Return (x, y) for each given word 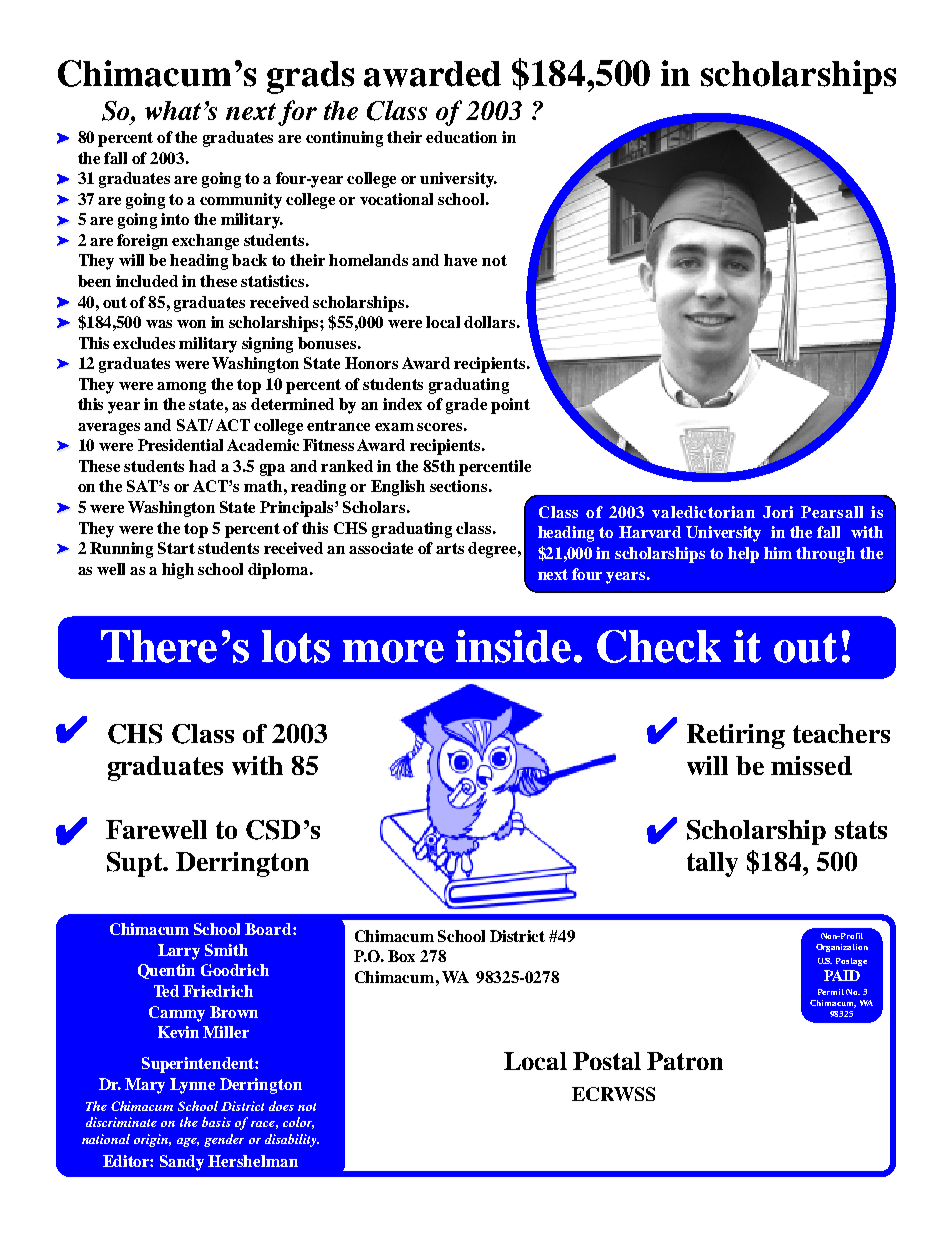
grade (466, 406)
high (178, 571)
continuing (344, 139)
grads (310, 77)
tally (712, 864)
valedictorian (703, 512)
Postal (607, 1061)
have (460, 260)
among (181, 388)
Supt (135, 864)
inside (515, 646)
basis (216, 1122)
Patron (685, 1061)
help (743, 555)
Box (401, 956)
